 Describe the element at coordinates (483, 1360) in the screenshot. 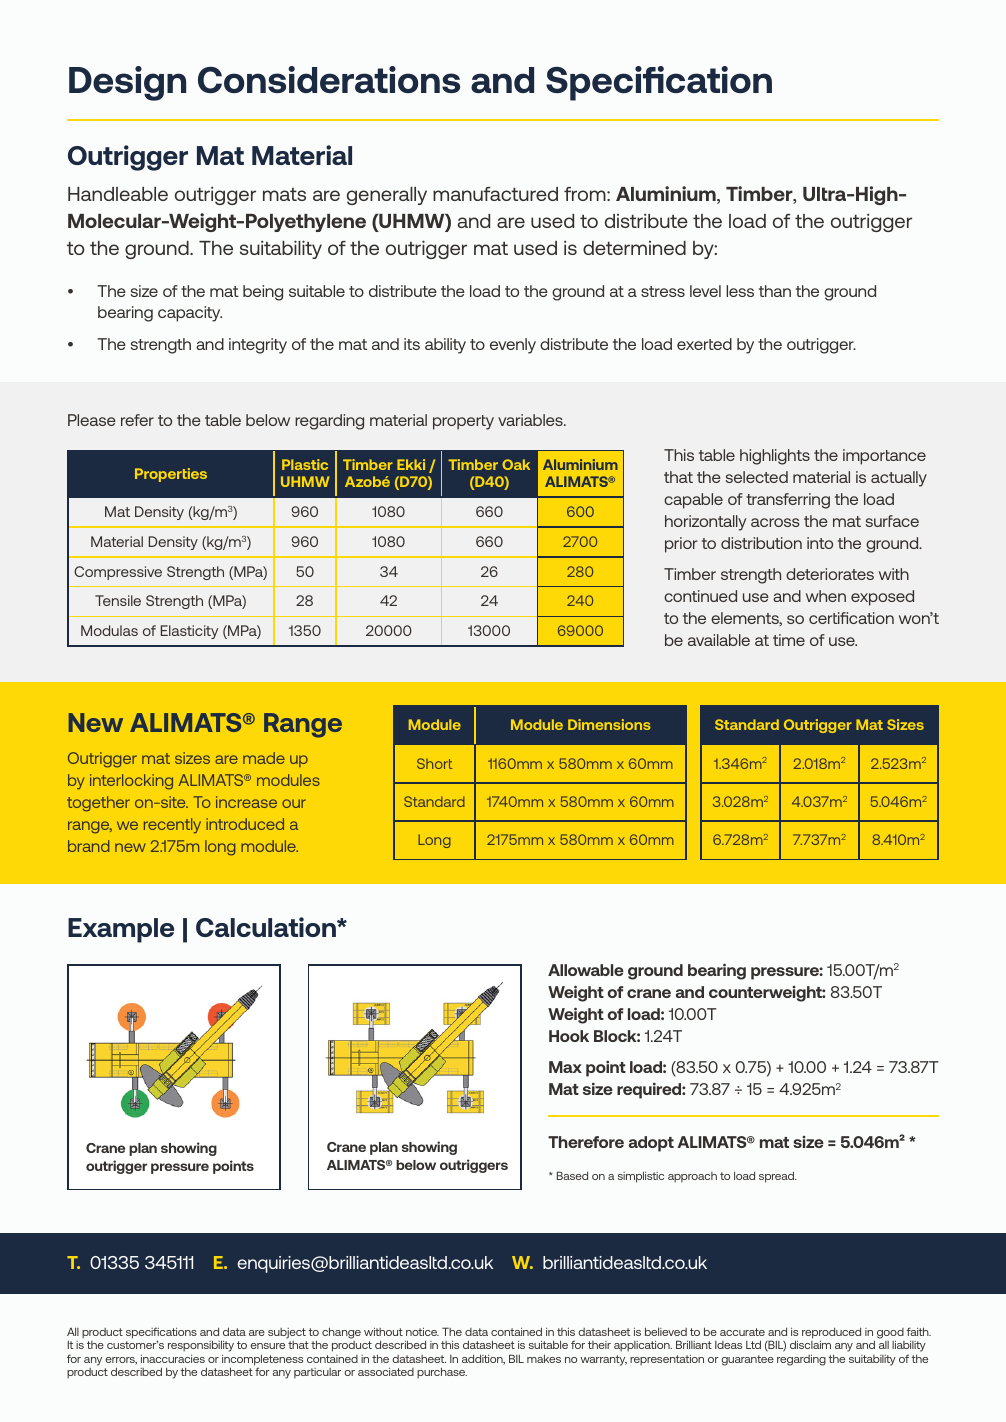

I see `addition` at that location.
